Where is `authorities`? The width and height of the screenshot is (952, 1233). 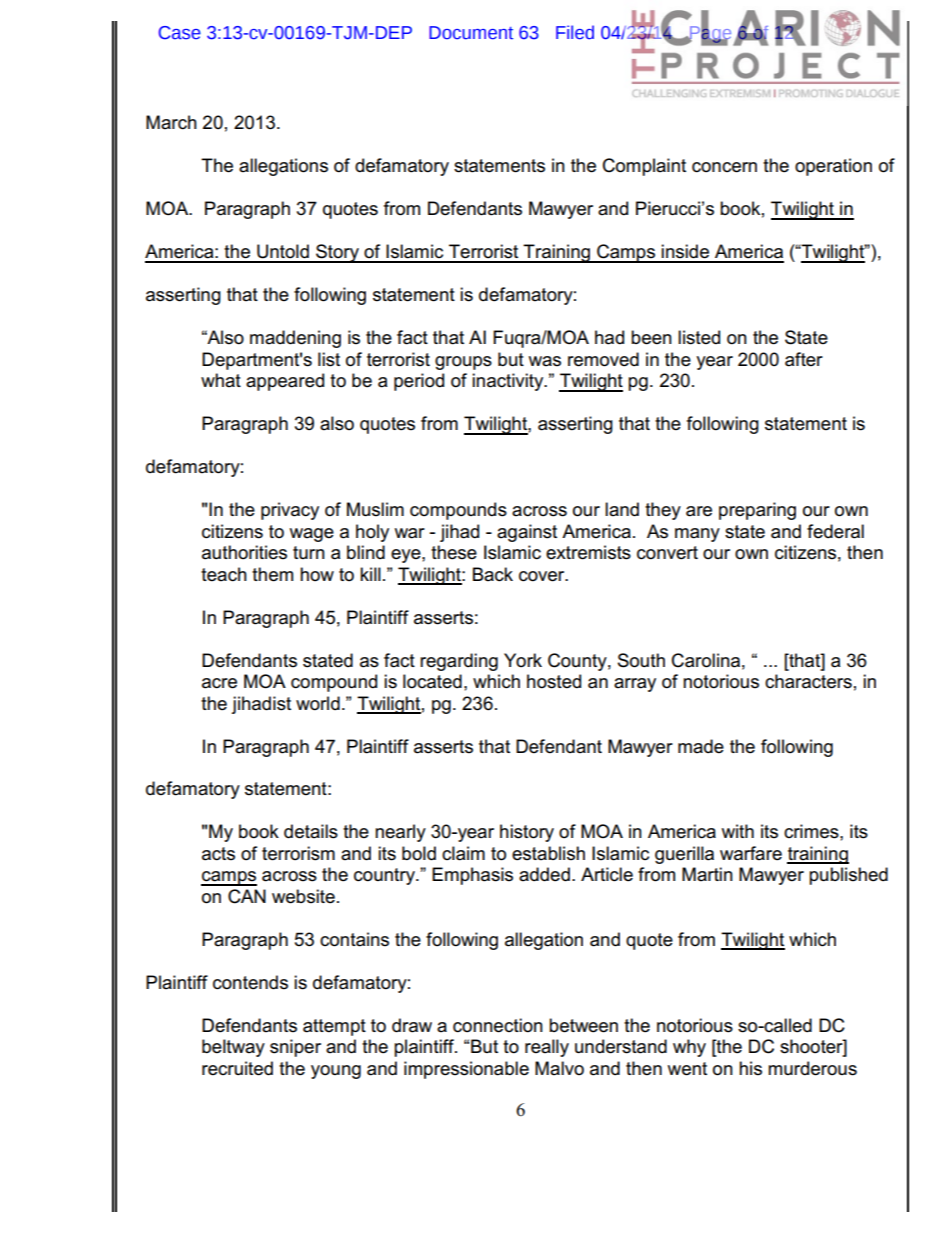
authorities is located at coordinates (244, 552).
